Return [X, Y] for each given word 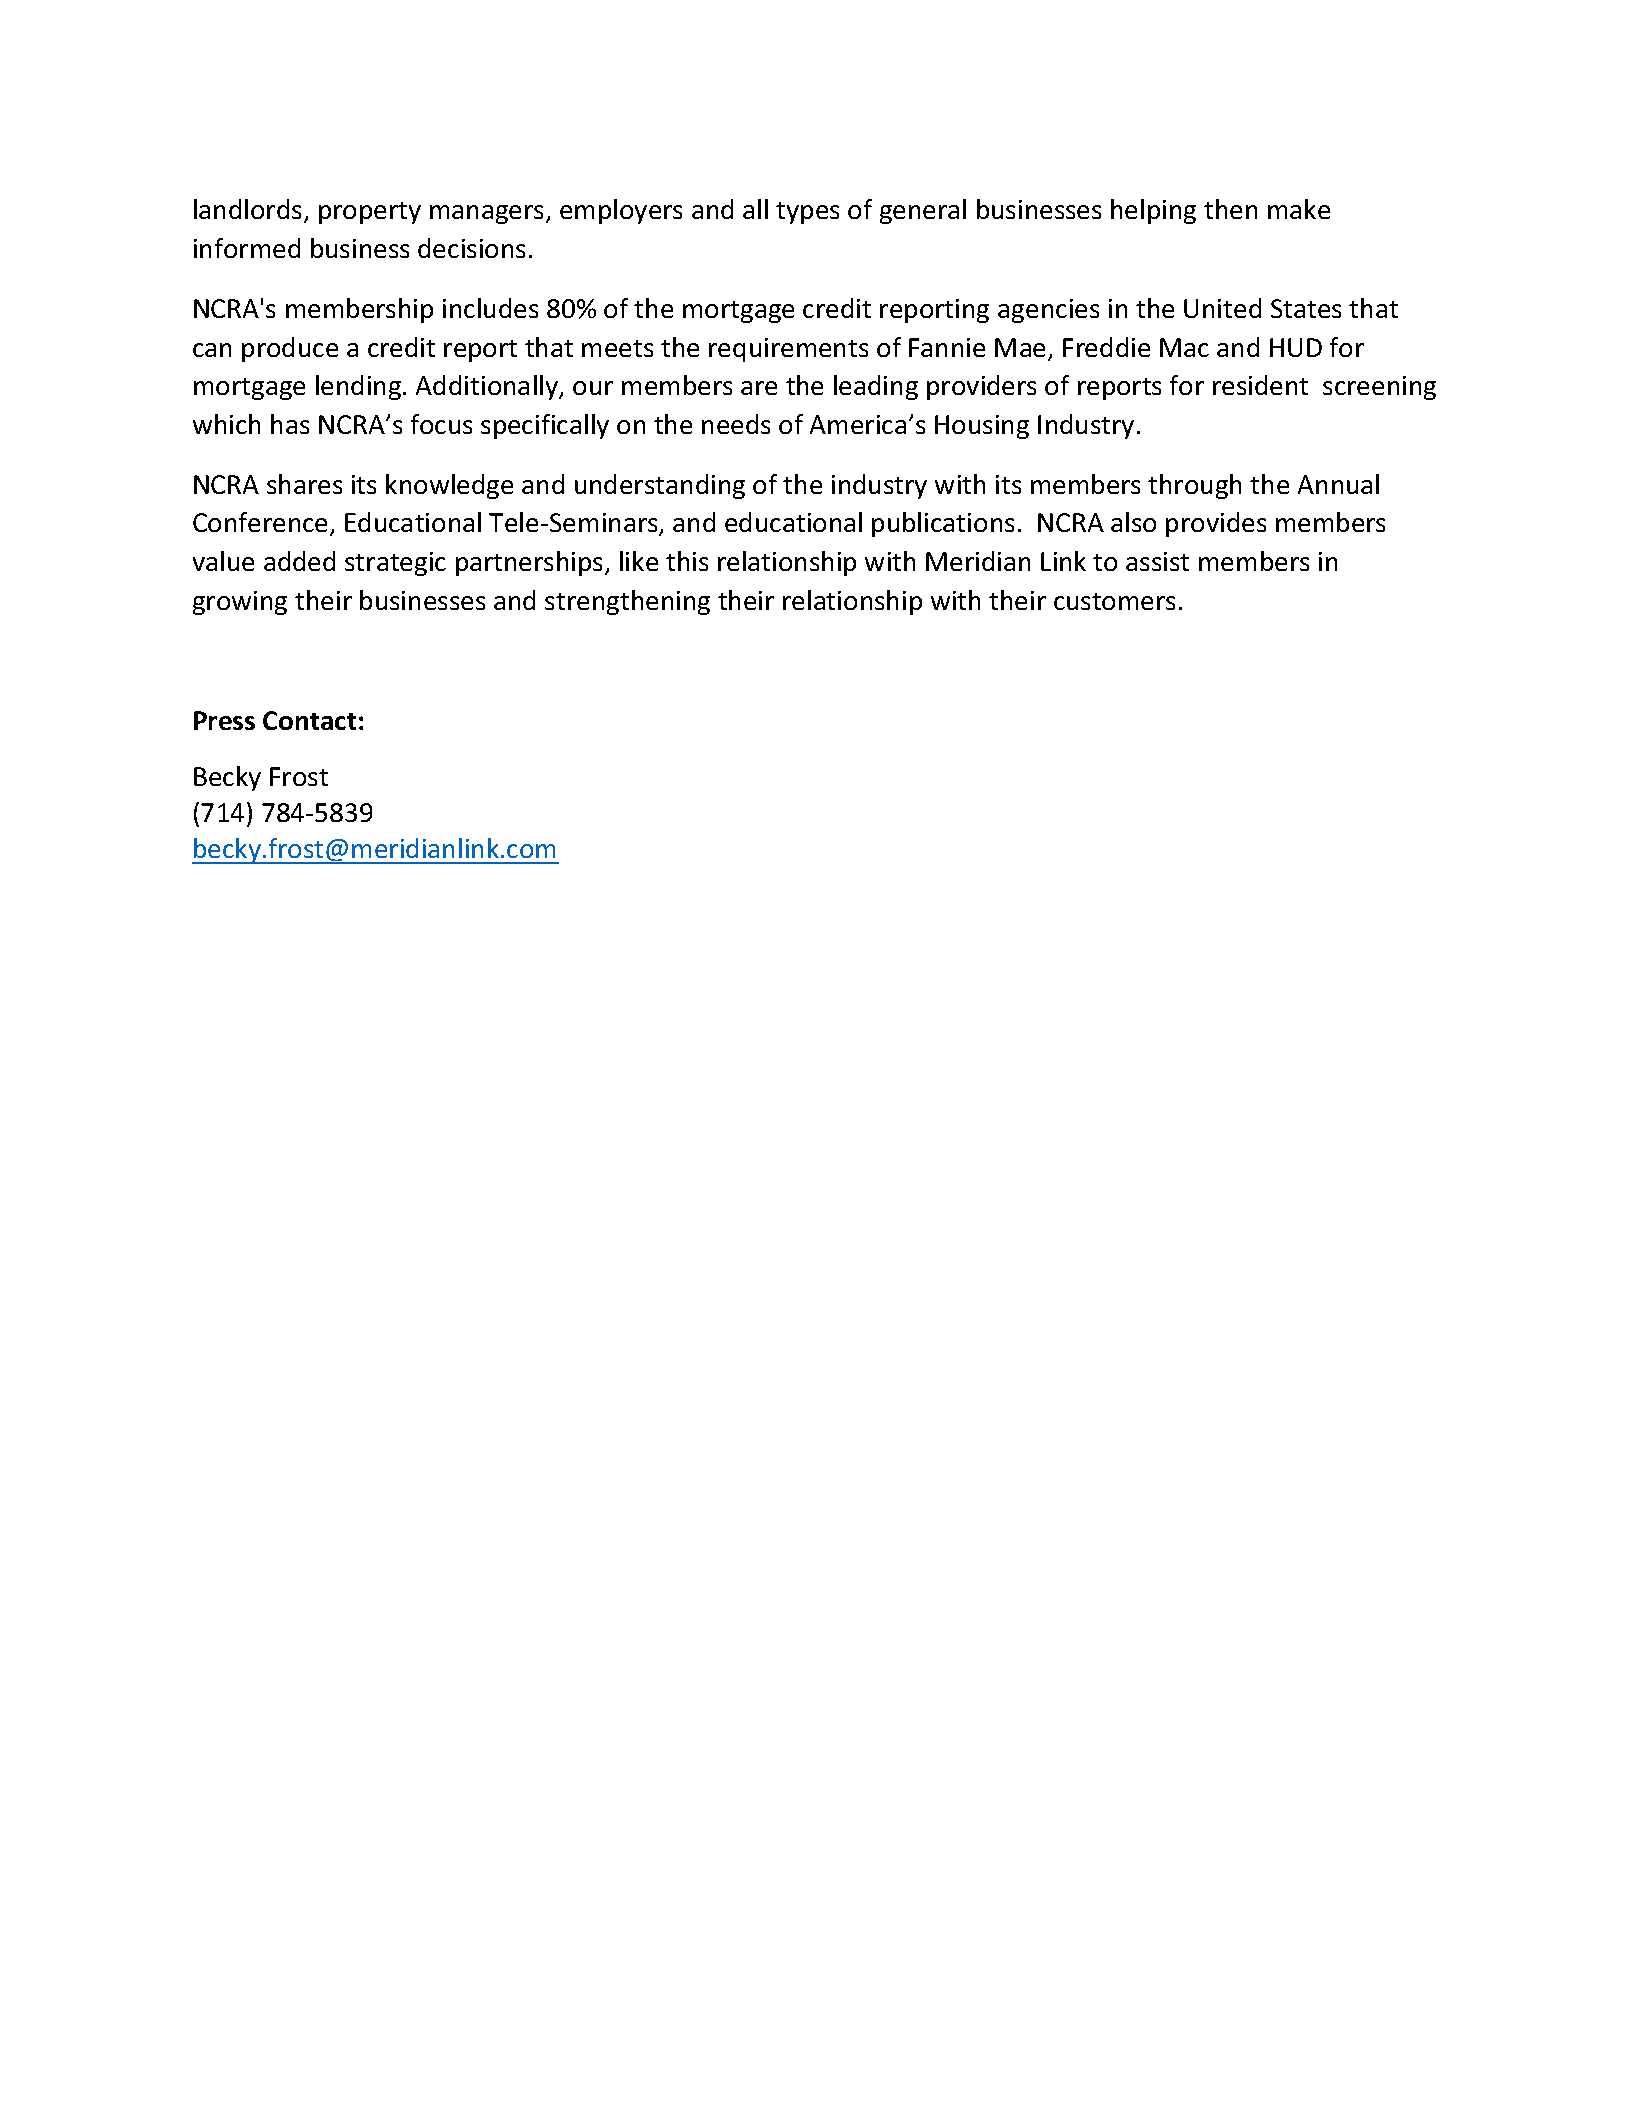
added [299, 561]
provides [1216, 524]
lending [360, 387]
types [807, 213]
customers [1114, 601]
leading [876, 387]
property [370, 213]
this [687, 561]
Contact [309, 720]
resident [1260, 385]
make [1299, 209]
